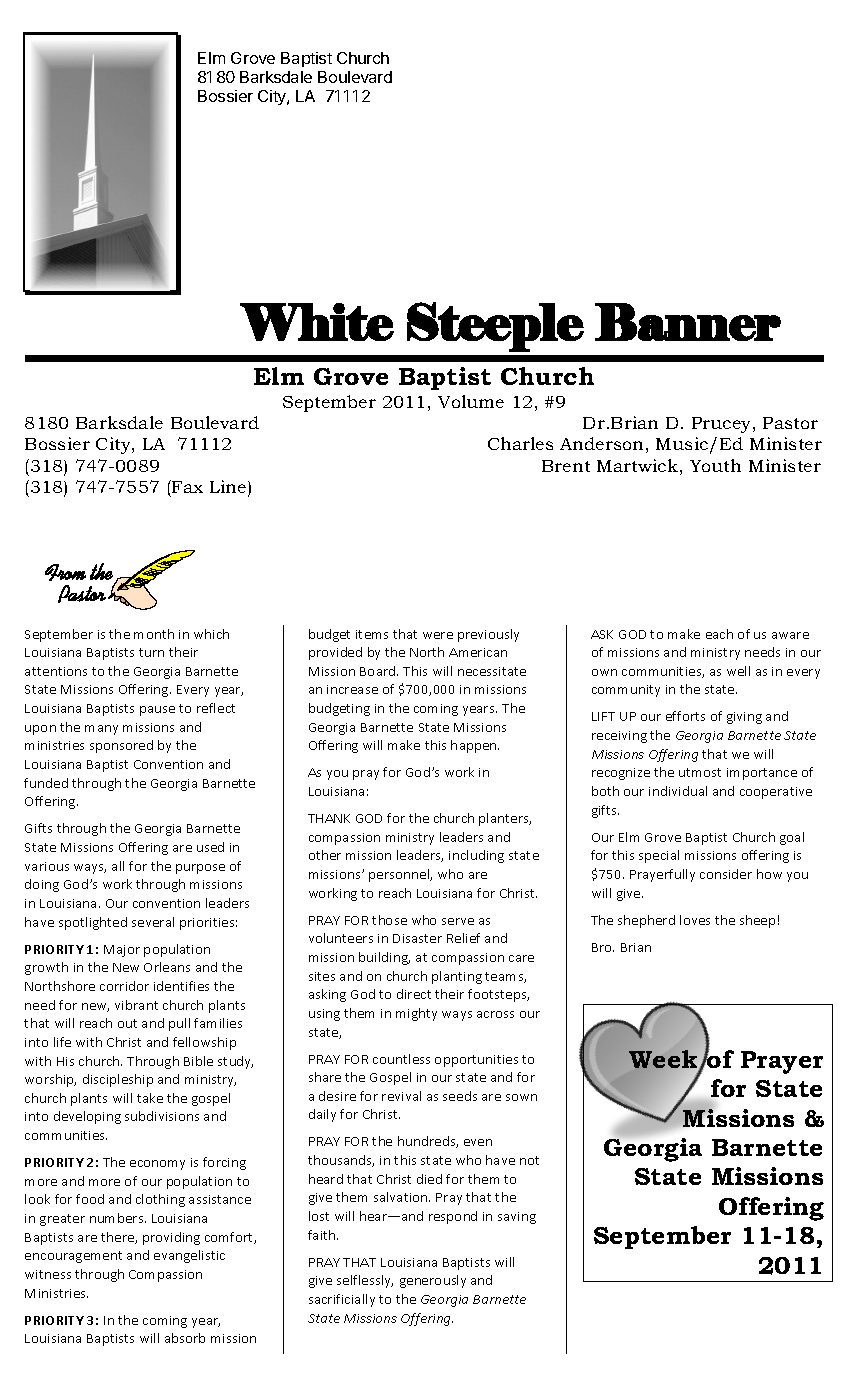 Image resolution: width=849 pixels, height=1400 pixels. What do you see at coordinates (417, 938) in the screenshot?
I see `Disaster` at bounding box center [417, 938].
